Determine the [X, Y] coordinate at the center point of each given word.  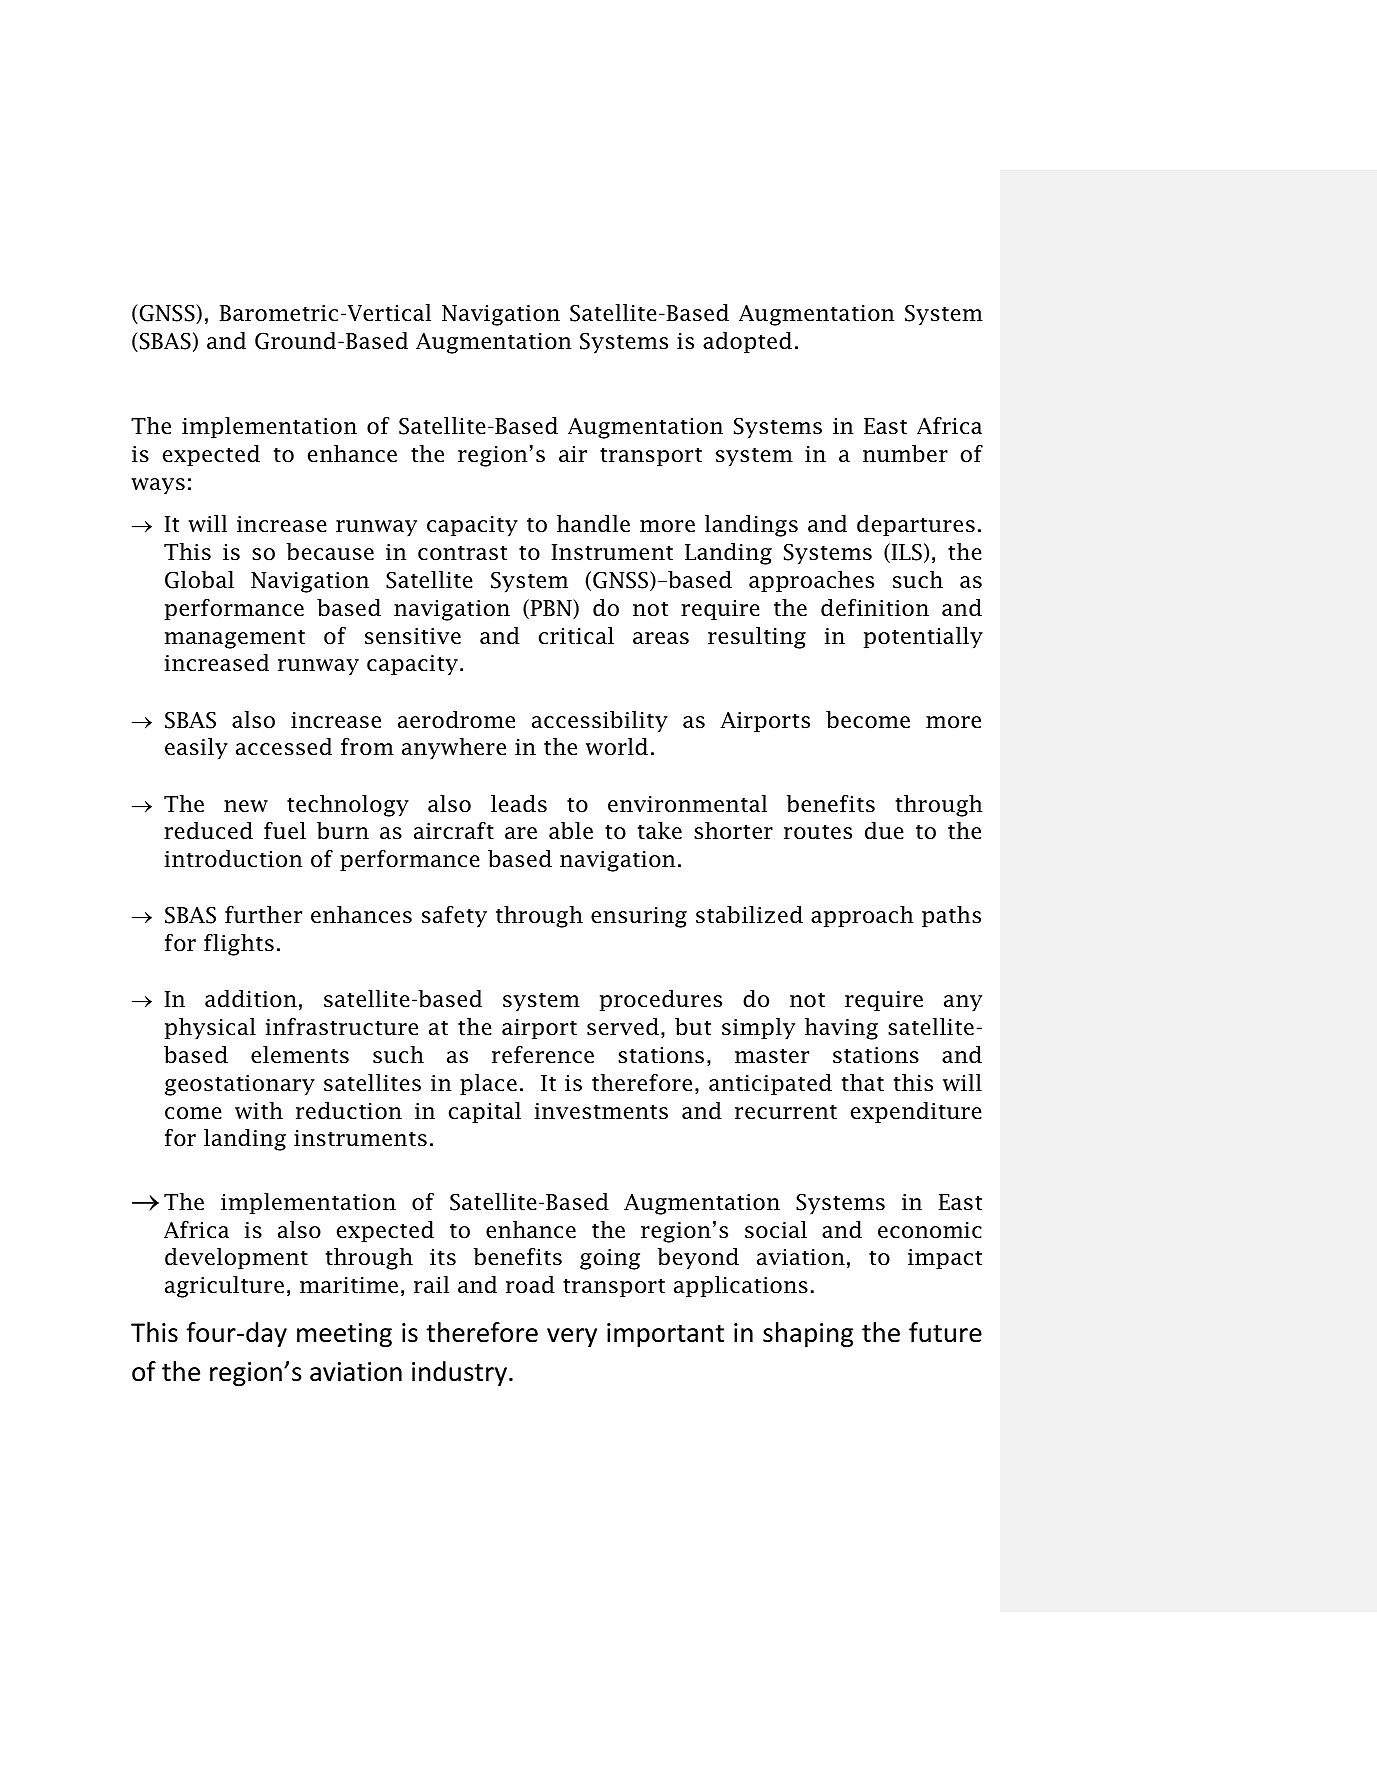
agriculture [224, 1287]
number [905, 454]
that [863, 1083]
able [571, 831]
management [235, 639]
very [572, 1337]
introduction [234, 859]
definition [875, 608]
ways [158, 486]
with [259, 1111]
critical [576, 636]
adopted [747, 343]
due [884, 831]
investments [601, 1111]
